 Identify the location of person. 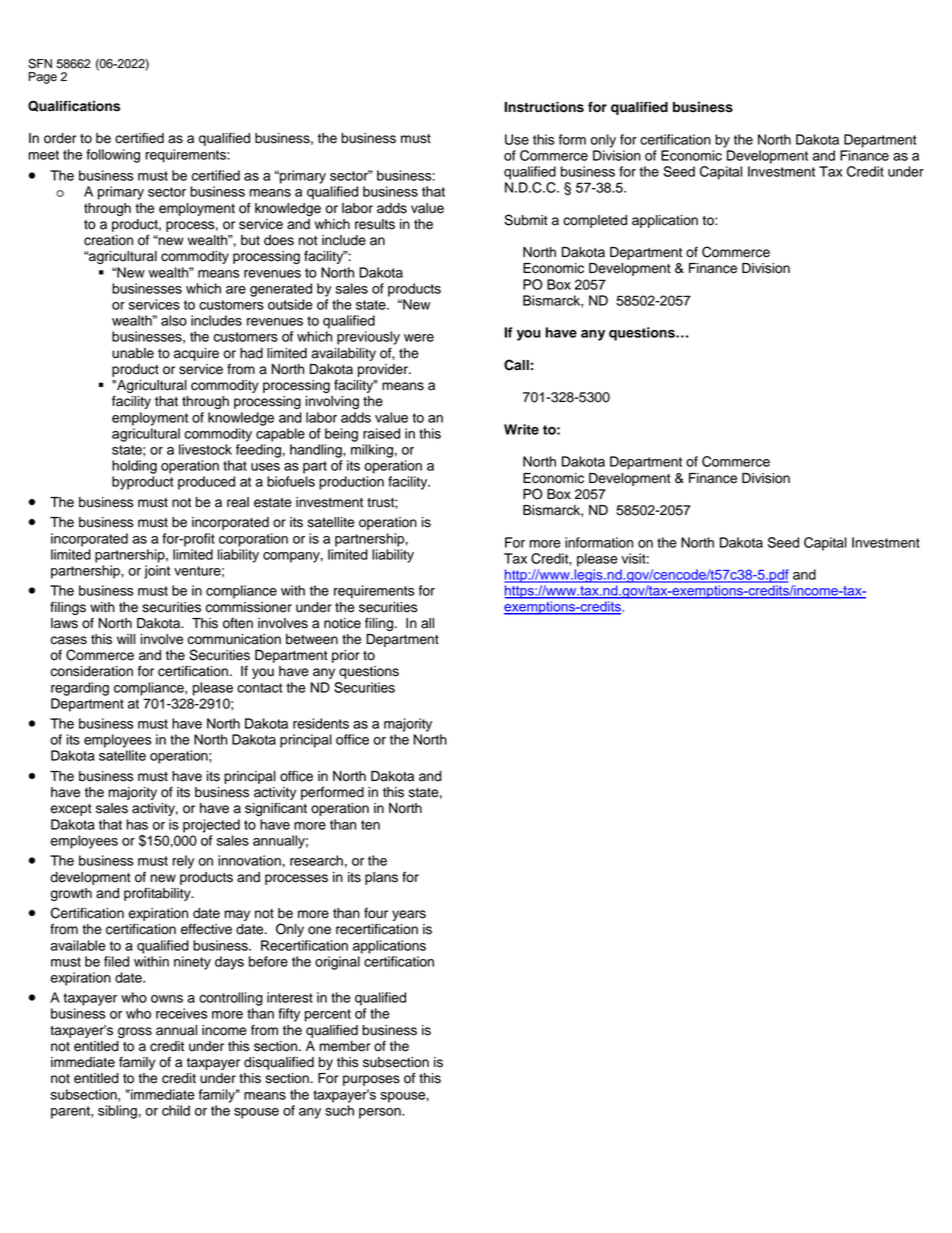
(381, 1113).
